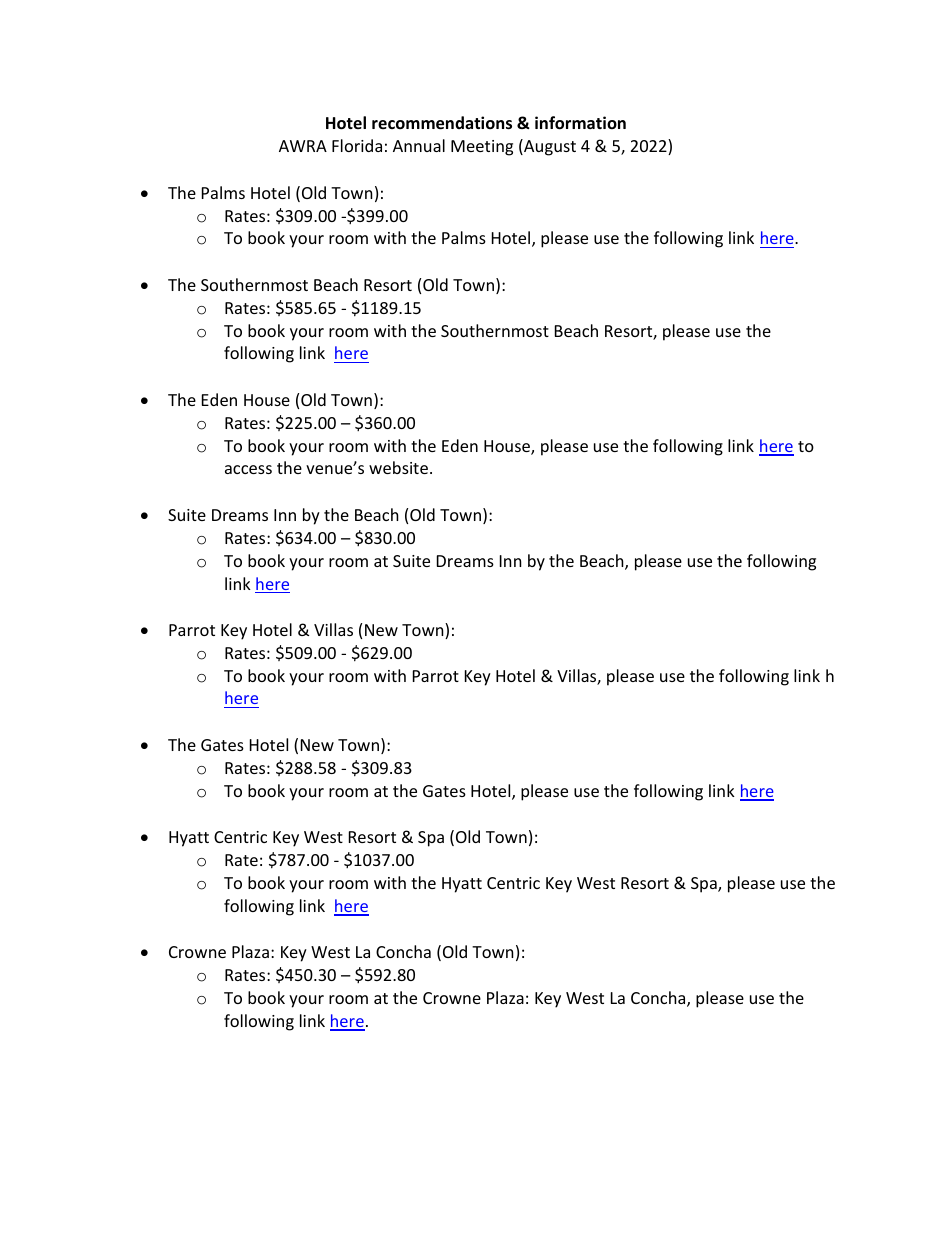 The width and height of the screenshot is (952, 1233). I want to click on access, so click(248, 469).
